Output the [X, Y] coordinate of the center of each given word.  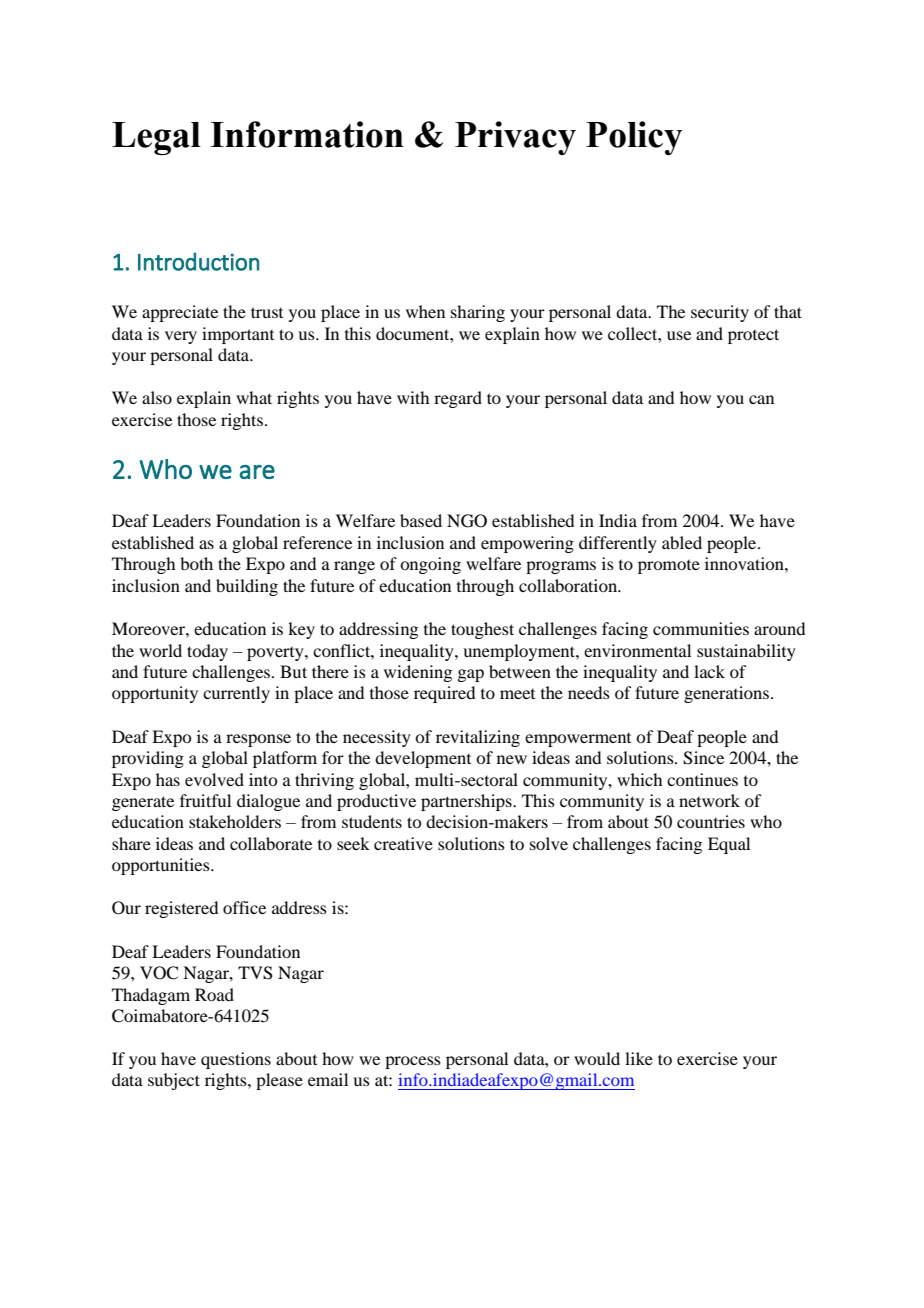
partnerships [467, 802]
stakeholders [235, 821]
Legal [156, 138]
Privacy [515, 138]
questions [236, 1060]
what [254, 397]
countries [711, 821]
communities [701, 628]
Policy [634, 138]
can [761, 399]
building [247, 587]
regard [458, 399]
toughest [482, 630]
